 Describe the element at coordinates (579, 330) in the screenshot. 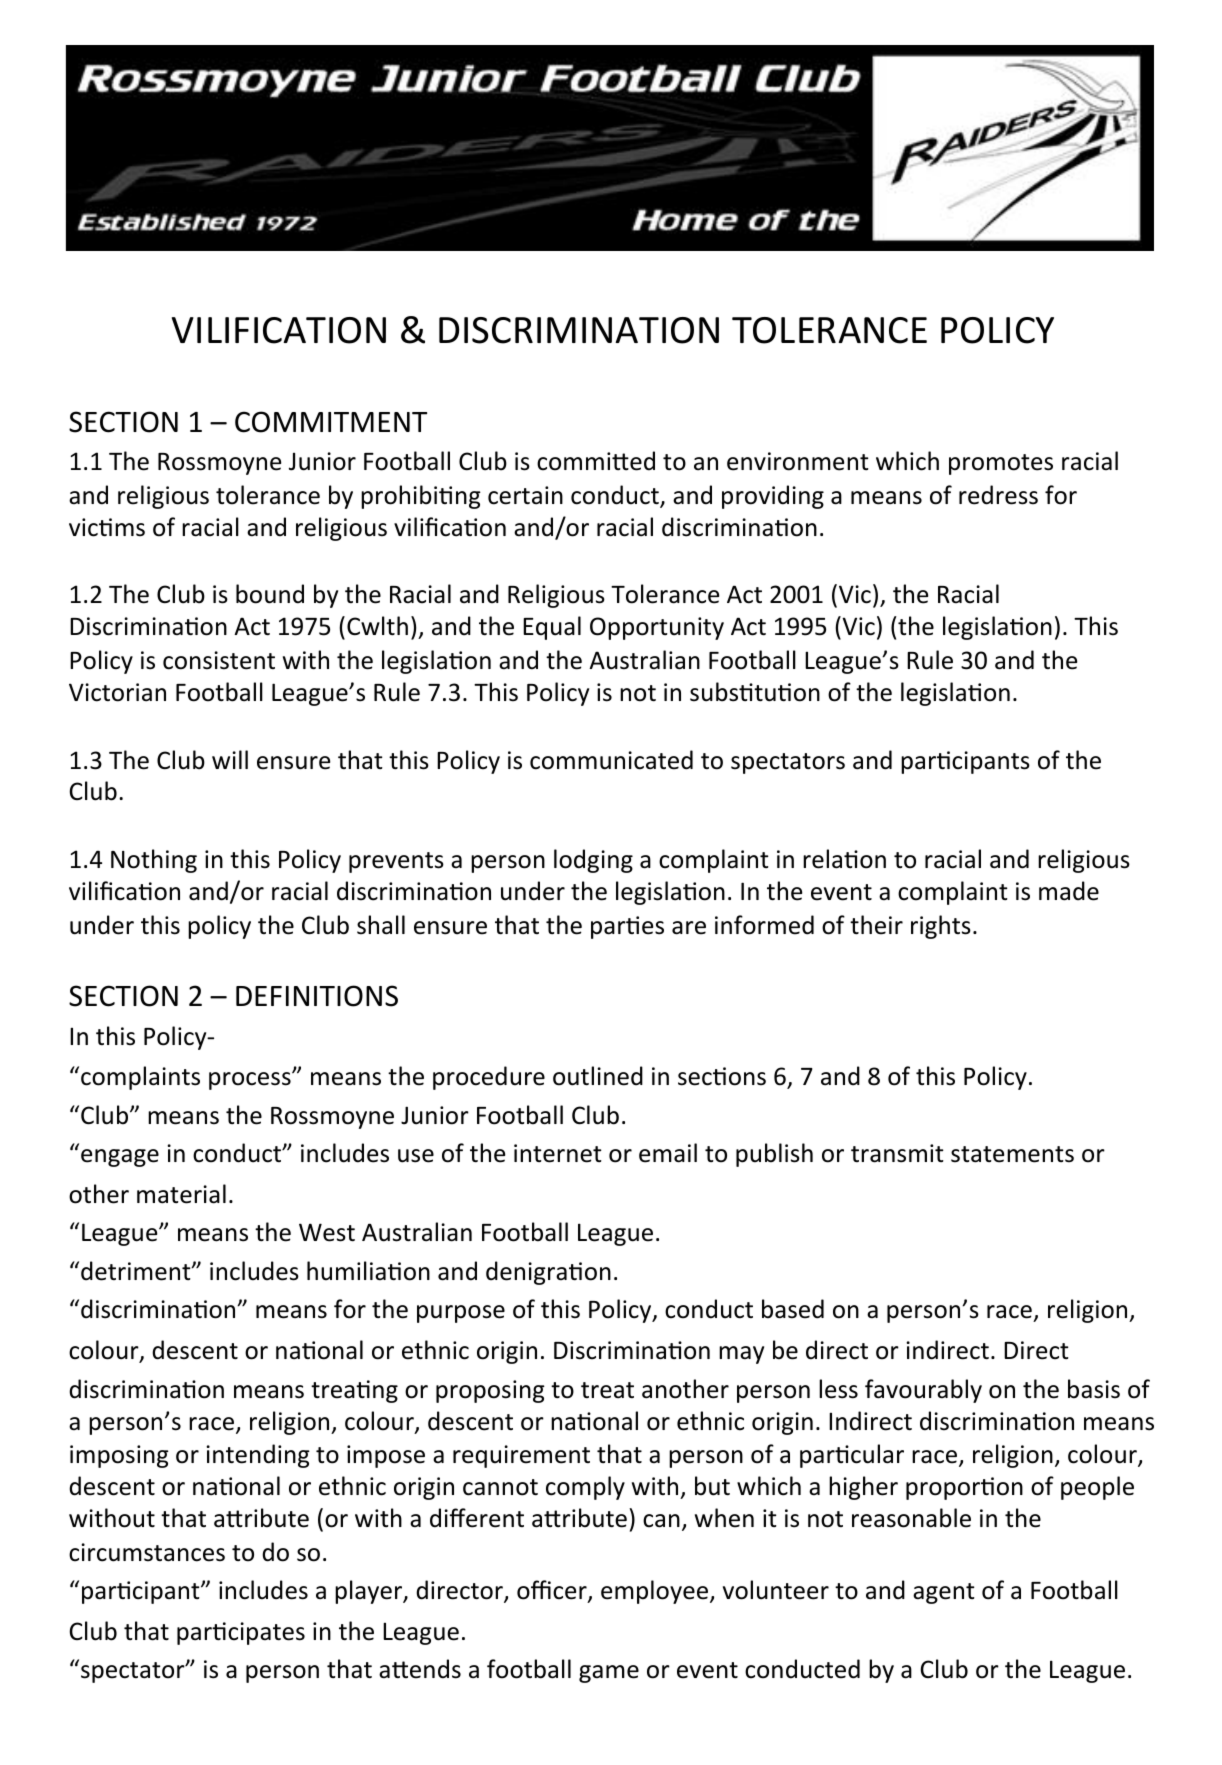

I see `DISCRIMINATION` at that location.
